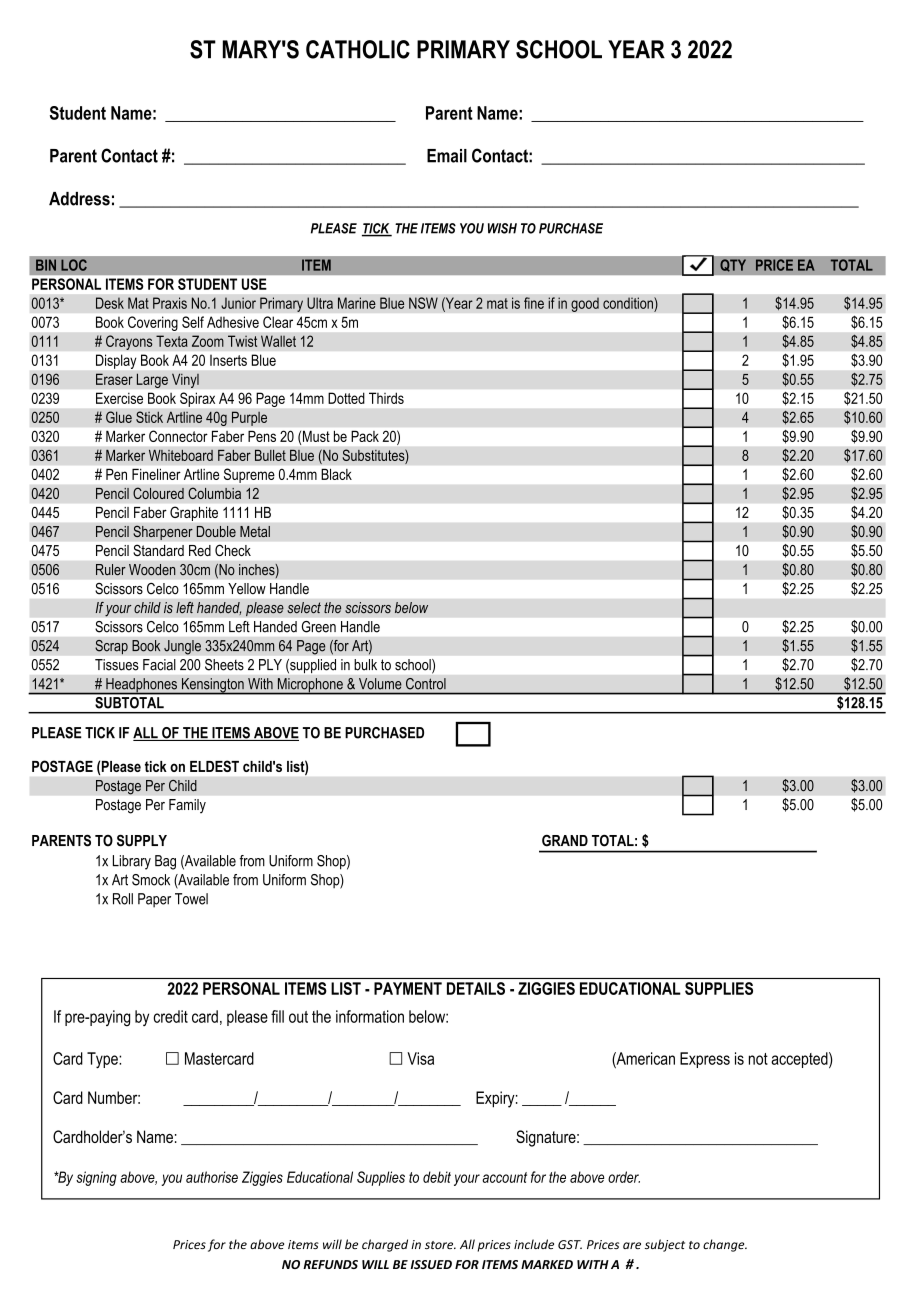  What do you see at coordinates (408, 988) in the screenshot?
I see `PAYMENT` at bounding box center [408, 988].
